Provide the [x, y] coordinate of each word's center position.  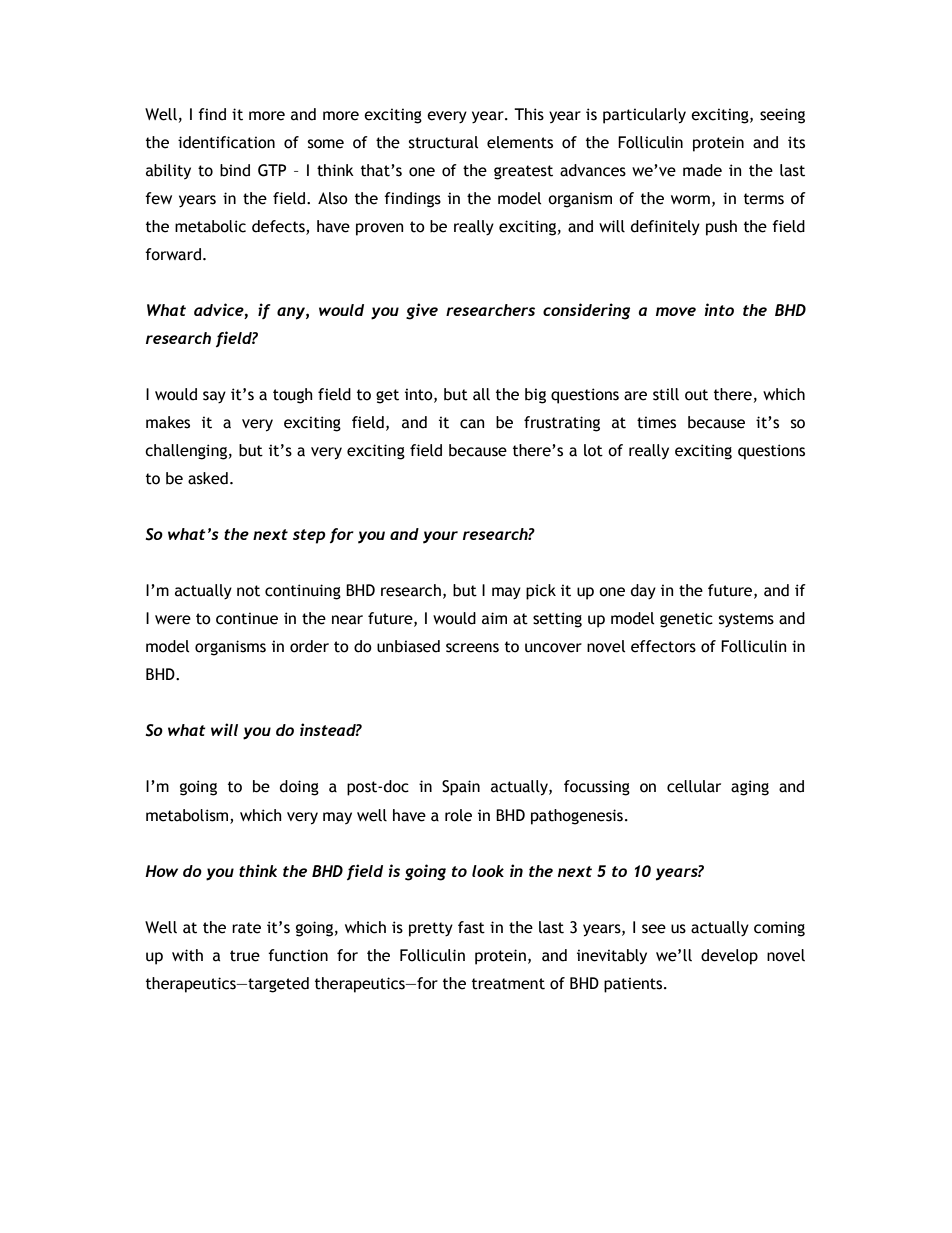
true [245, 956]
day [643, 591]
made [702, 170]
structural [443, 142]
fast [471, 927]
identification [226, 142]
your [440, 537]
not [248, 591]
